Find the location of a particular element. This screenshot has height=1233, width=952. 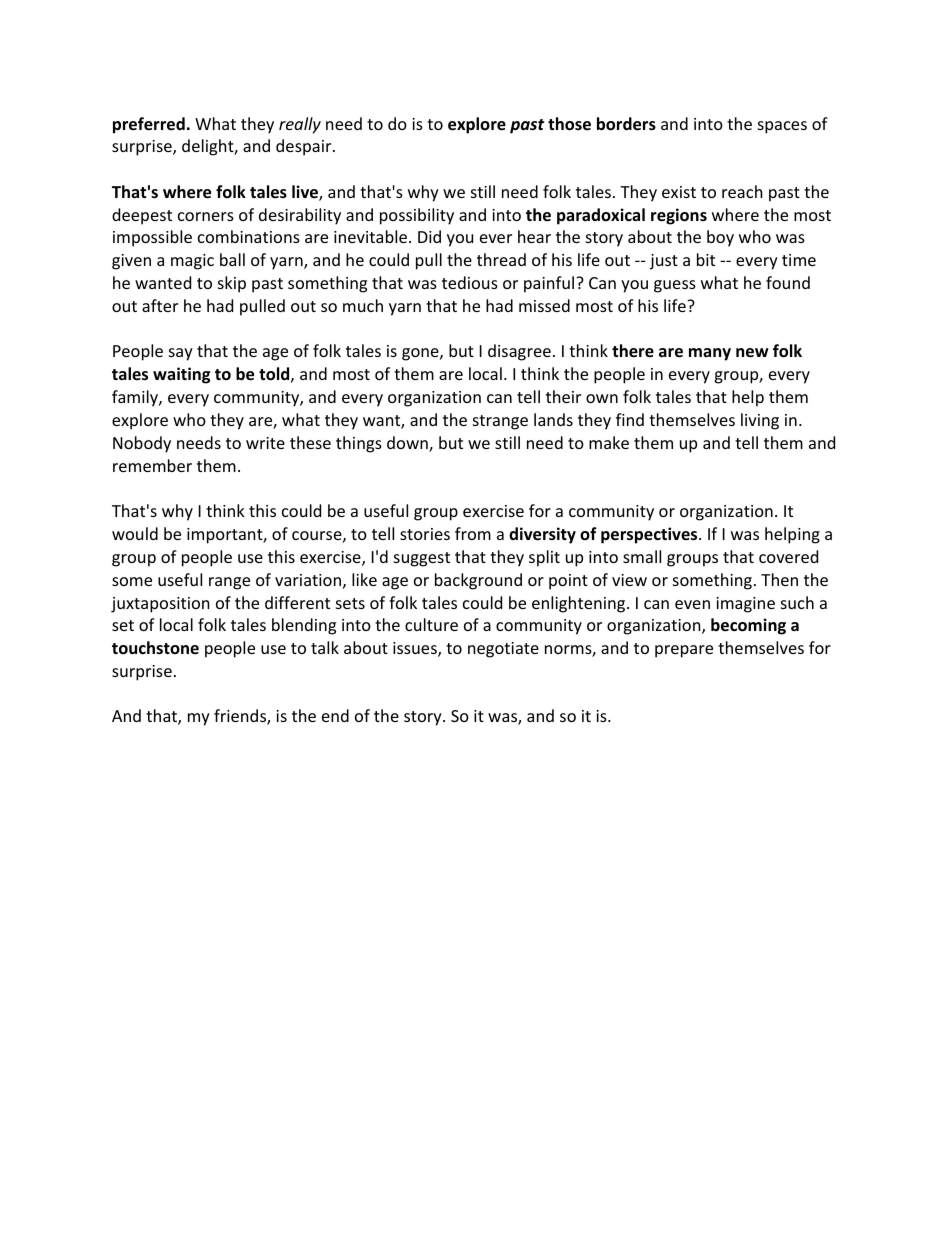

spaces is located at coordinates (782, 127).
